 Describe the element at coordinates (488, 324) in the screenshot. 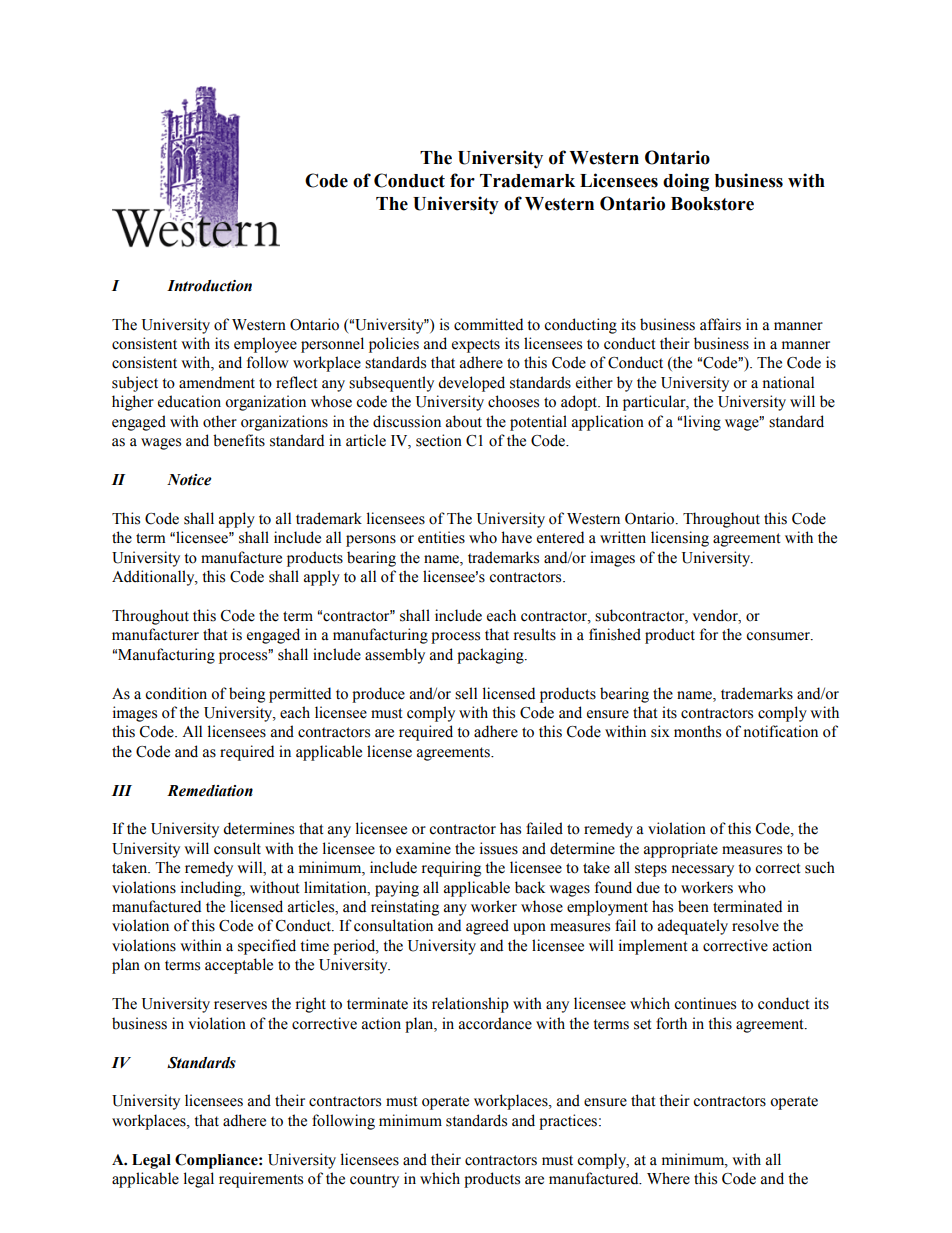

I see `committed` at that location.
